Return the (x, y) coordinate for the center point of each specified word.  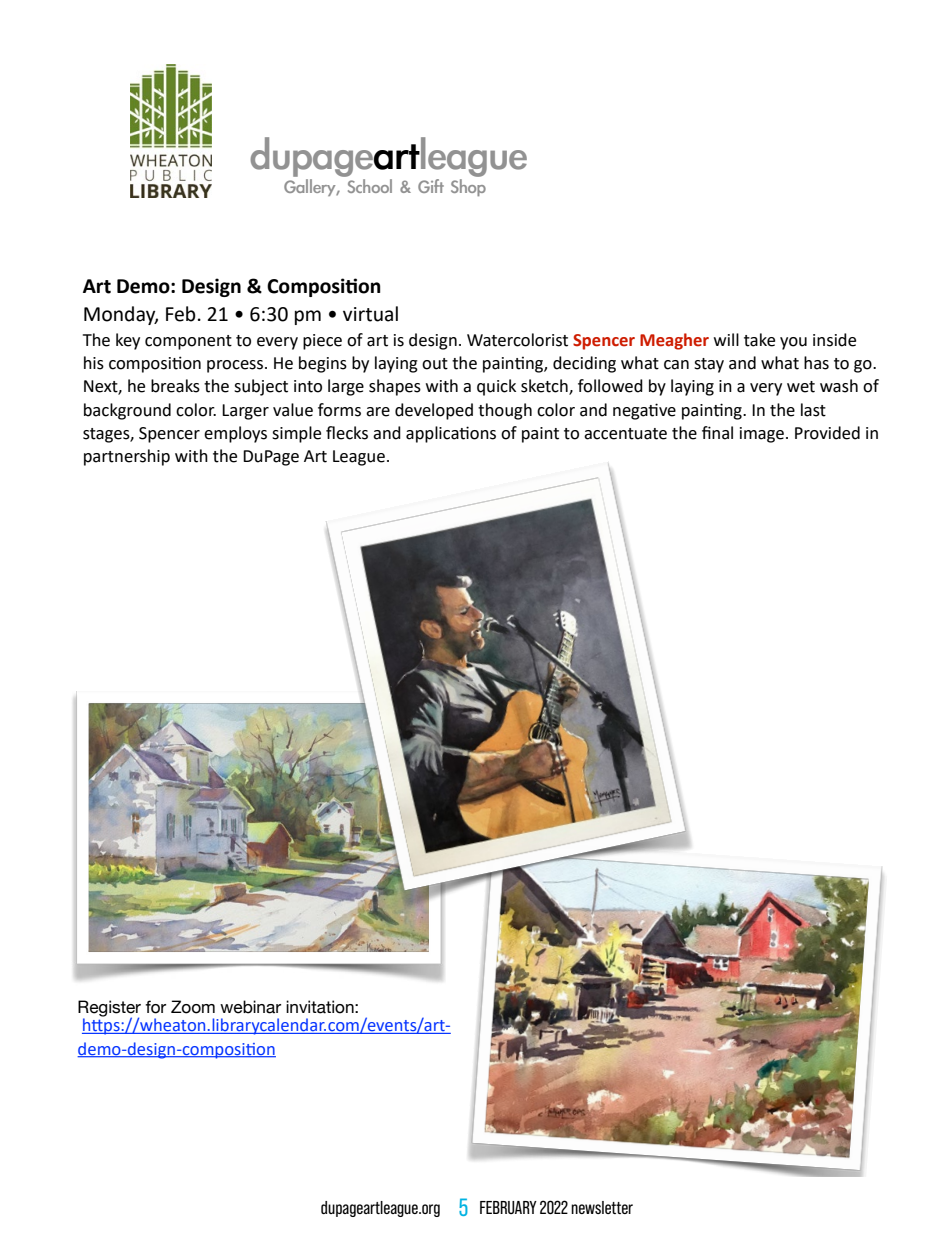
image (762, 435)
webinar (250, 1007)
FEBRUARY (508, 1207)
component (188, 342)
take (759, 340)
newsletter (602, 1207)
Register (109, 1009)
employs (235, 434)
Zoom (193, 1007)
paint (540, 435)
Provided (827, 433)
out (435, 364)
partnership (127, 457)
